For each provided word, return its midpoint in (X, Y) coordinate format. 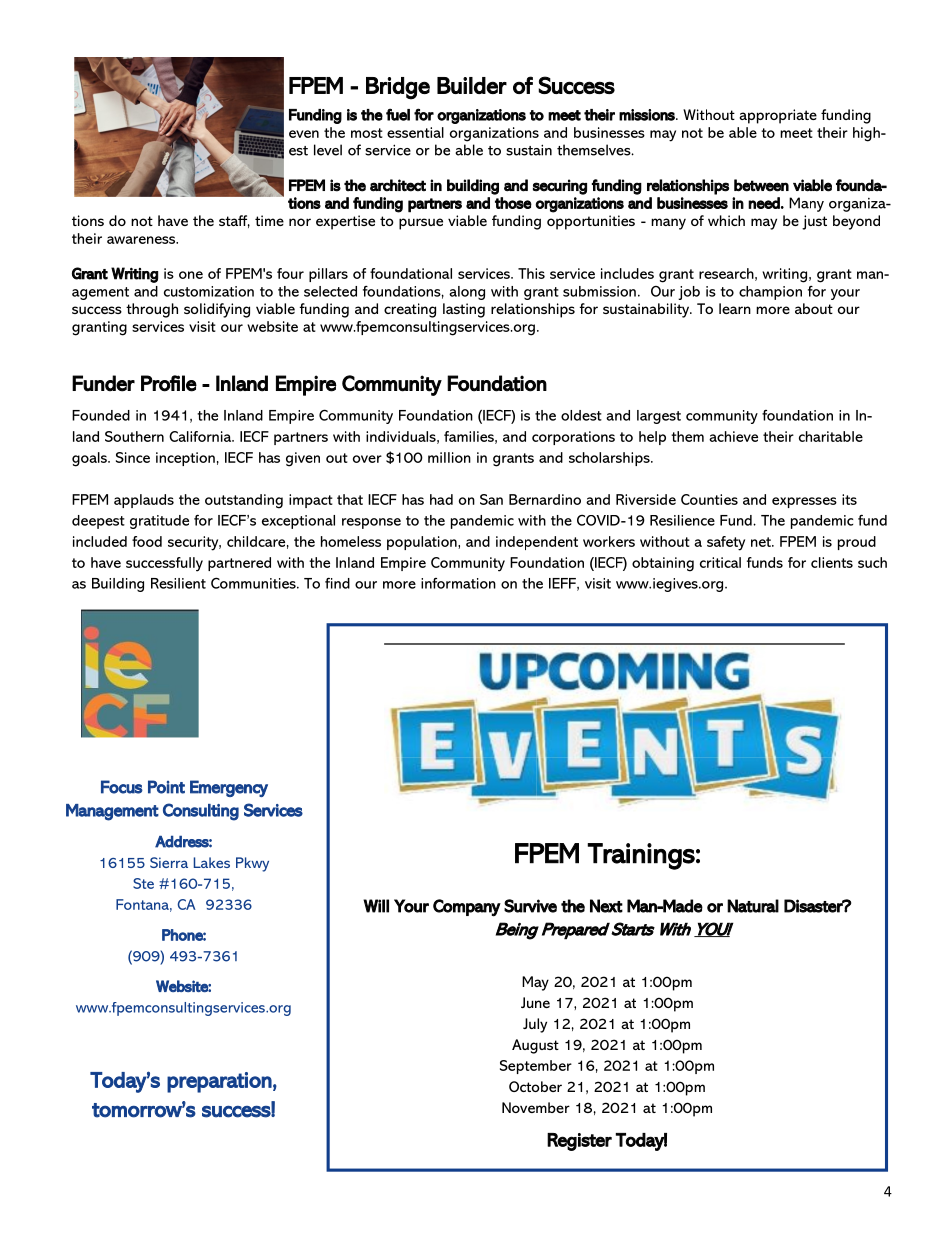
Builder (472, 85)
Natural (753, 906)
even (304, 134)
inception (185, 459)
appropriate (778, 116)
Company (467, 908)
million (449, 457)
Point (166, 787)
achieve (733, 436)
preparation (219, 1082)
